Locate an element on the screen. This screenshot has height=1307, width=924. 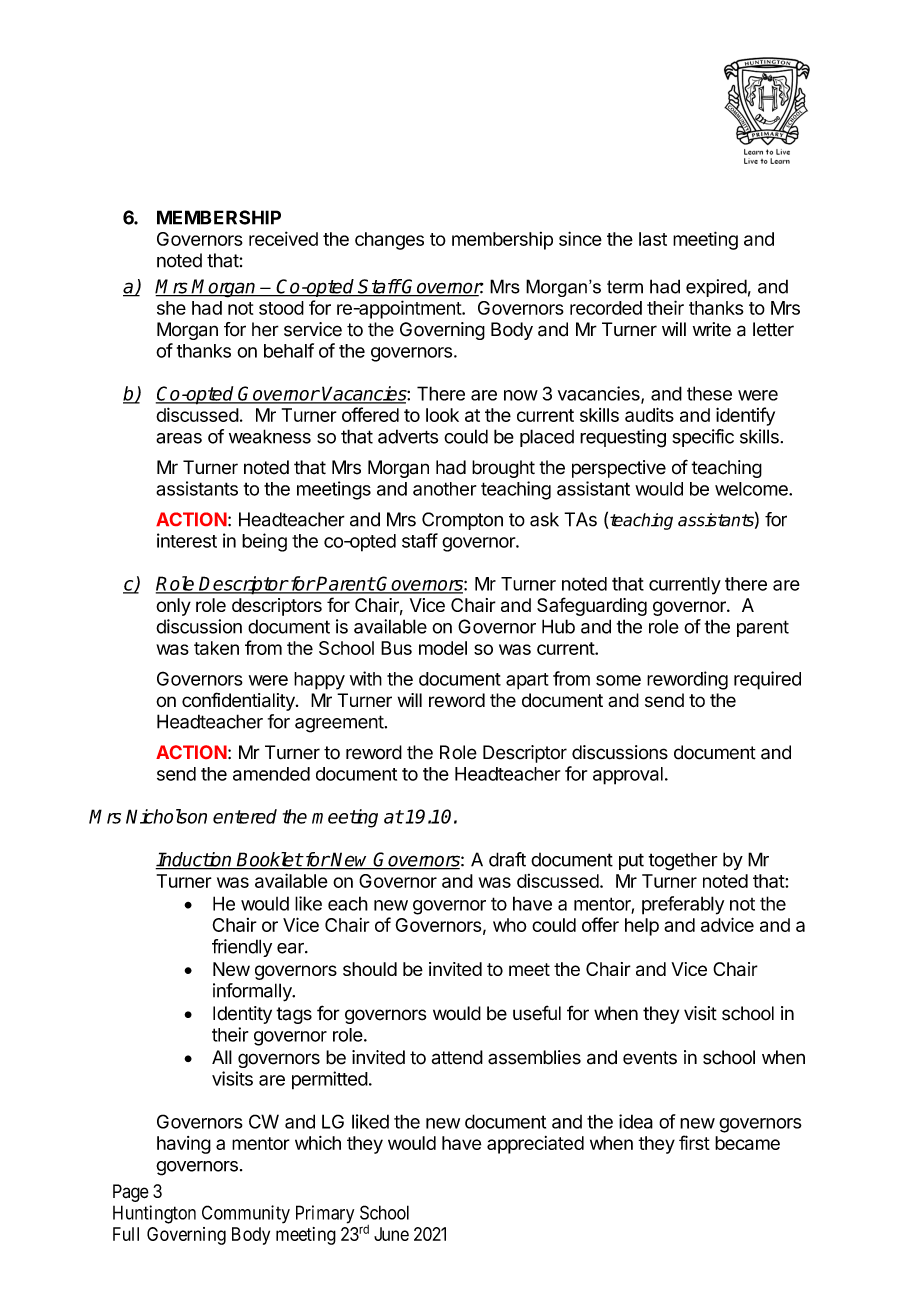
changes is located at coordinates (389, 241).
